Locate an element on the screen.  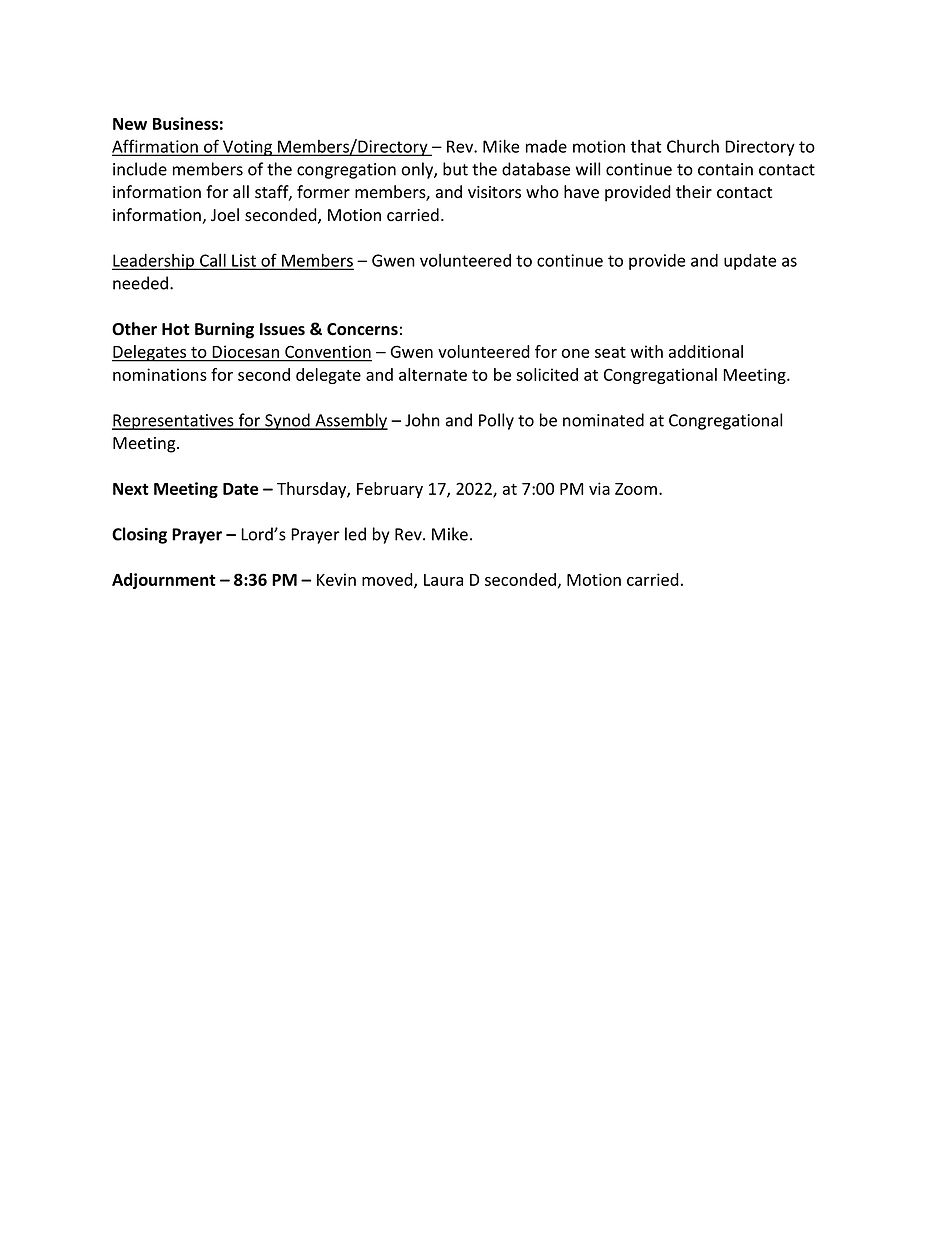
February is located at coordinates (390, 490).
